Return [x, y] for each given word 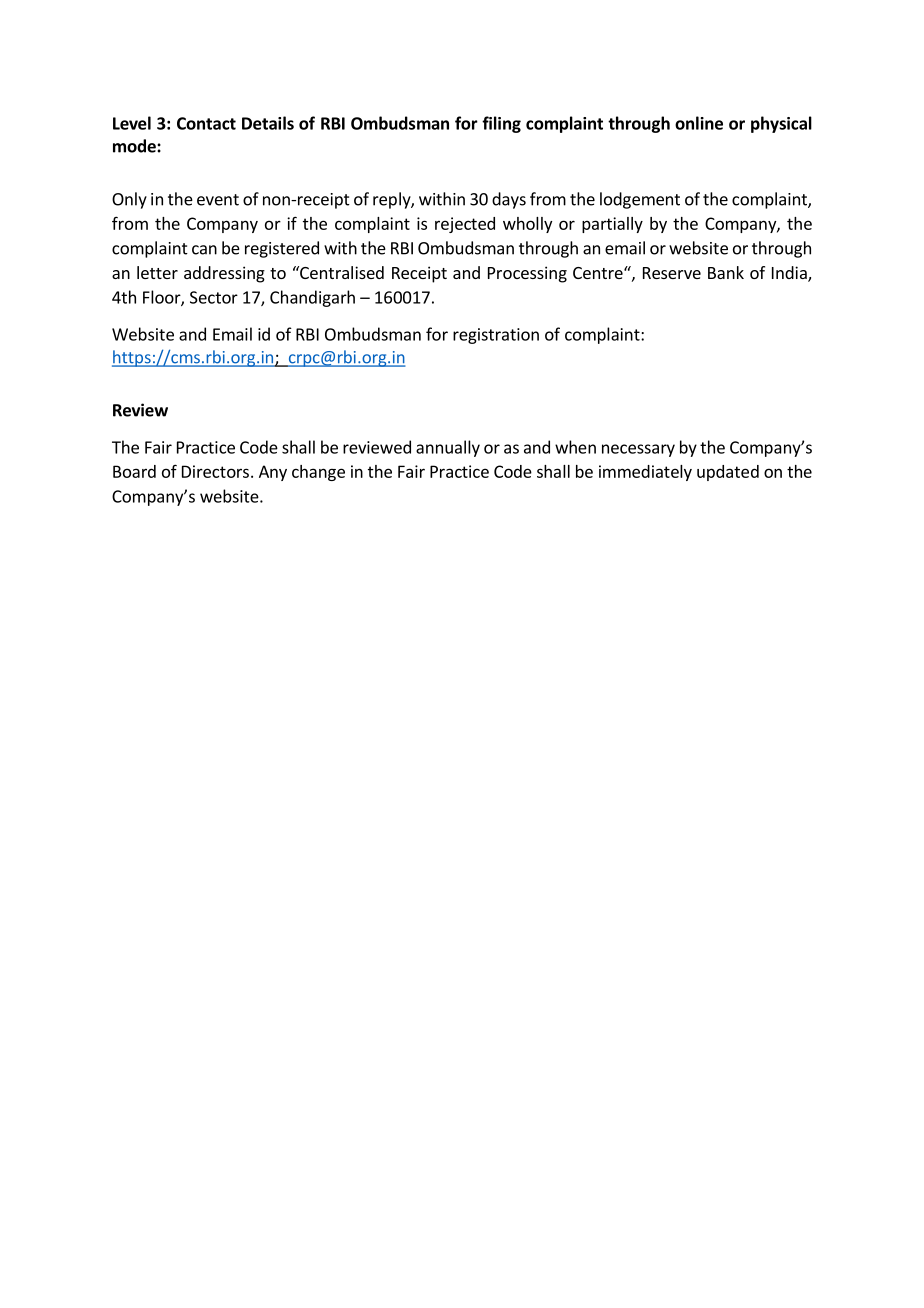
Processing [527, 274]
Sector [214, 297]
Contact [206, 123]
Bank [726, 272]
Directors [215, 471]
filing [501, 124]
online [699, 123]
